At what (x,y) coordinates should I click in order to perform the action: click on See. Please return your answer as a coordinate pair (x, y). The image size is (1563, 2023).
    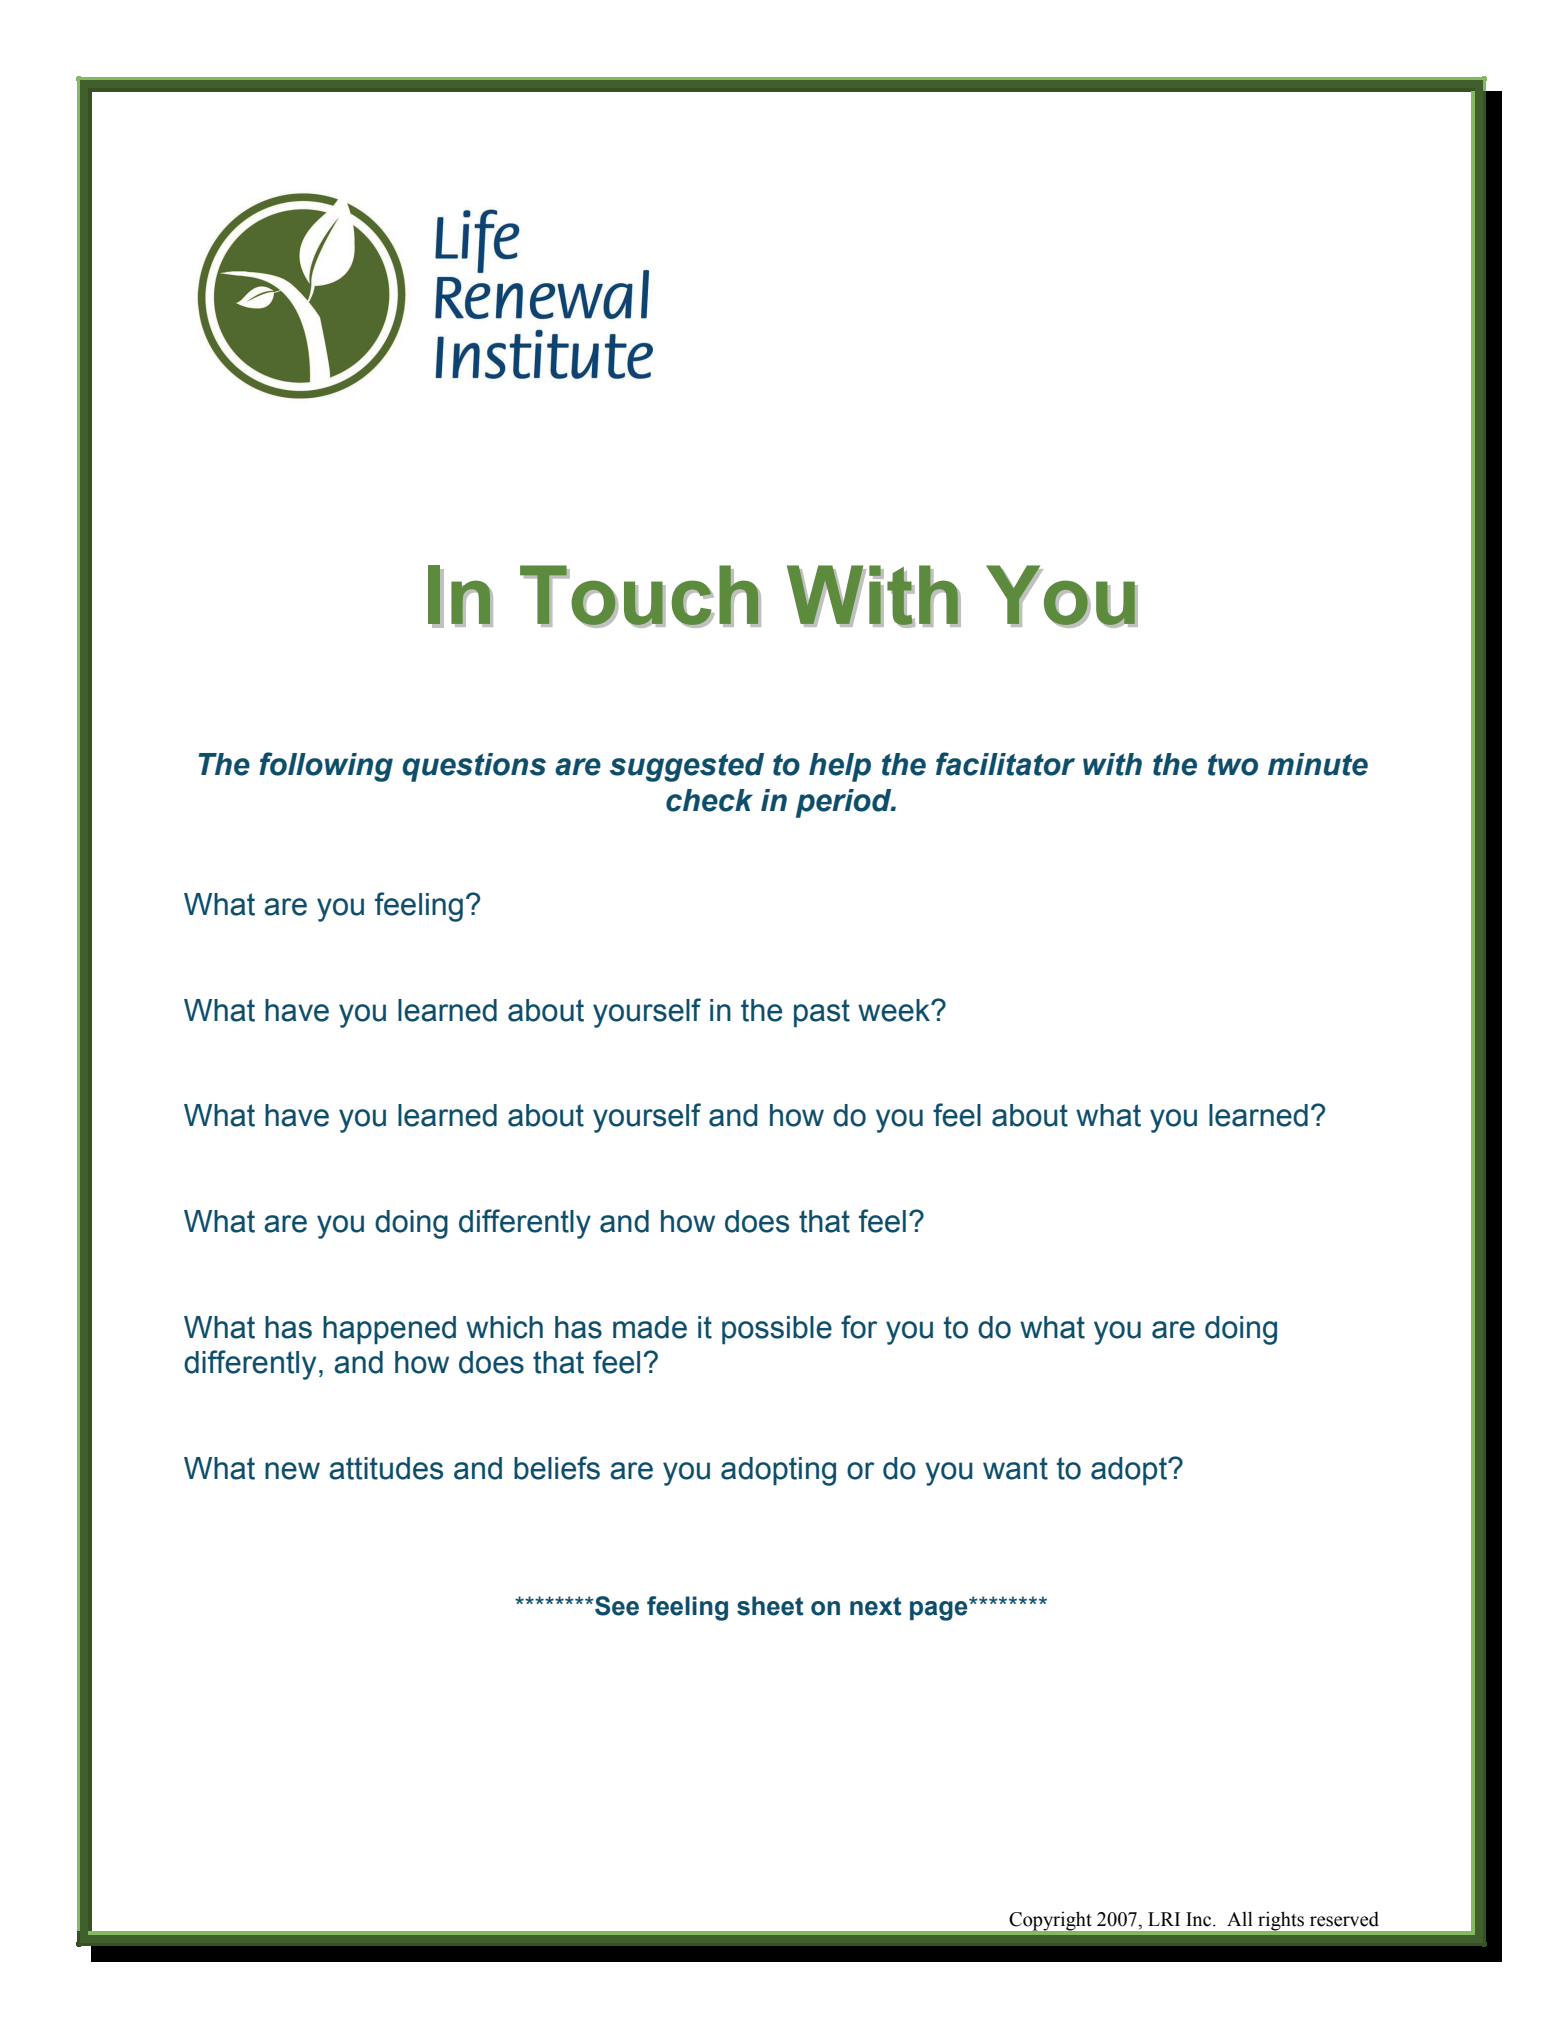
    Looking at the image, I should click on (616, 1606).
